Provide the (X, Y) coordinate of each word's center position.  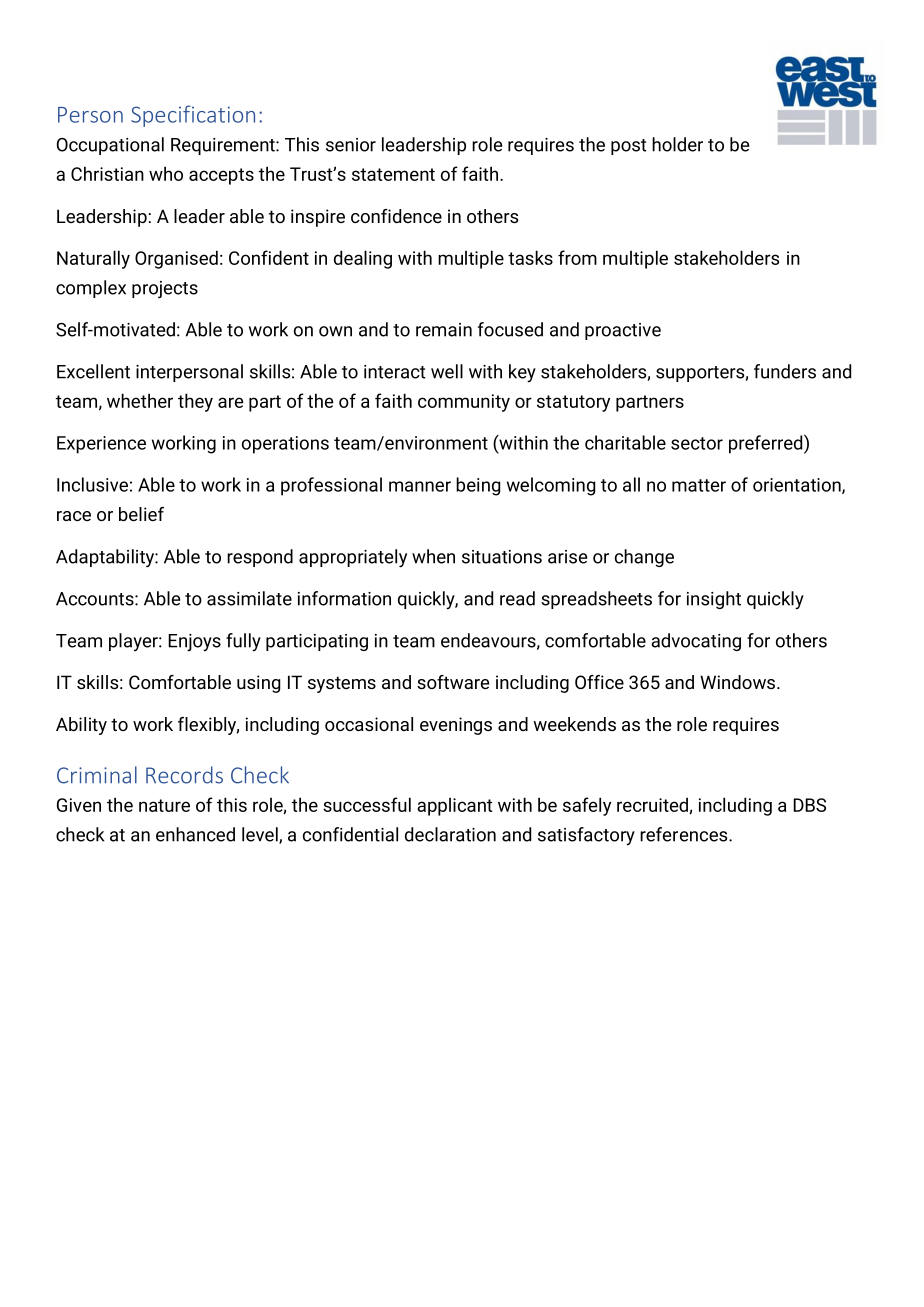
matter (699, 485)
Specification (193, 116)
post (629, 147)
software (453, 682)
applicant (454, 806)
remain (444, 330)
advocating (696, 642)
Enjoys (194, 643)
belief (141, 514)
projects (165, 290)
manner (420, 486)
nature (164, 805)
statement (393, 174)
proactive (623, 331)
